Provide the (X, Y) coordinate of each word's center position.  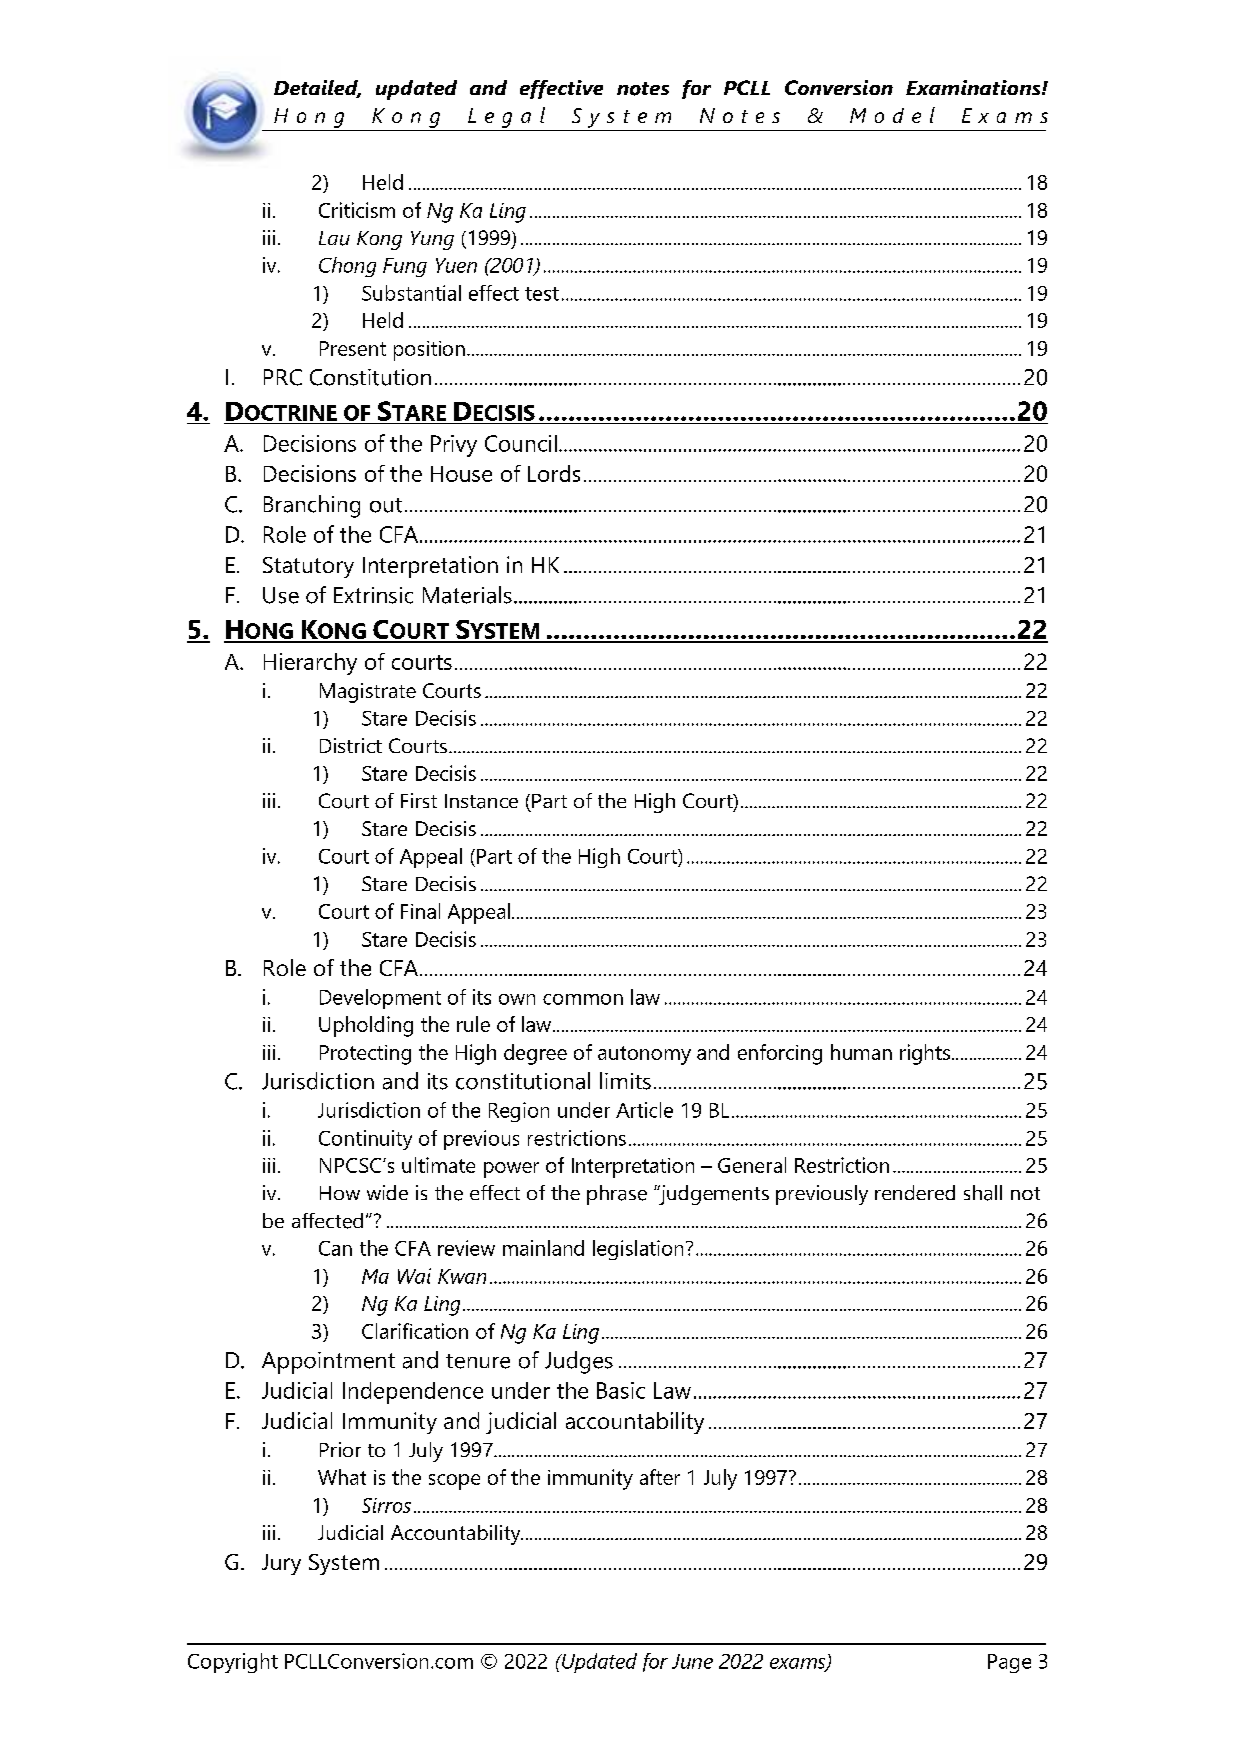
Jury (281, 1564)
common (583, 999)
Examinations (974, 87)
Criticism (357, 210)
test (542, 294)
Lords (554, 473)
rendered (915, 1192)
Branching (312, 506)
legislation (638, 1250)
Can (335, 1248)
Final (420, 911)
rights (925, 1054)
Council (521, 443)
